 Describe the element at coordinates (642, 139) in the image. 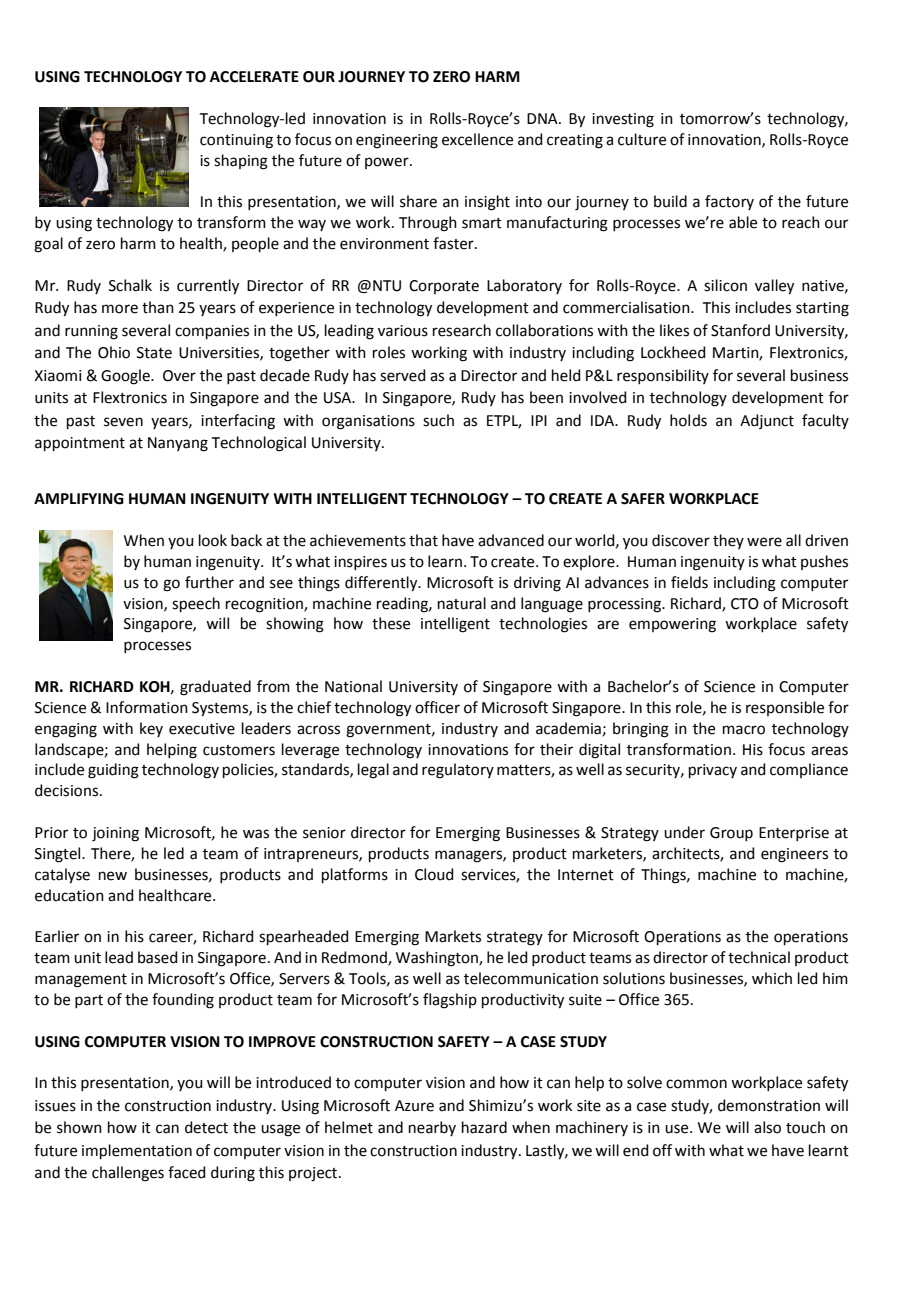

I see `culture` at that location.
